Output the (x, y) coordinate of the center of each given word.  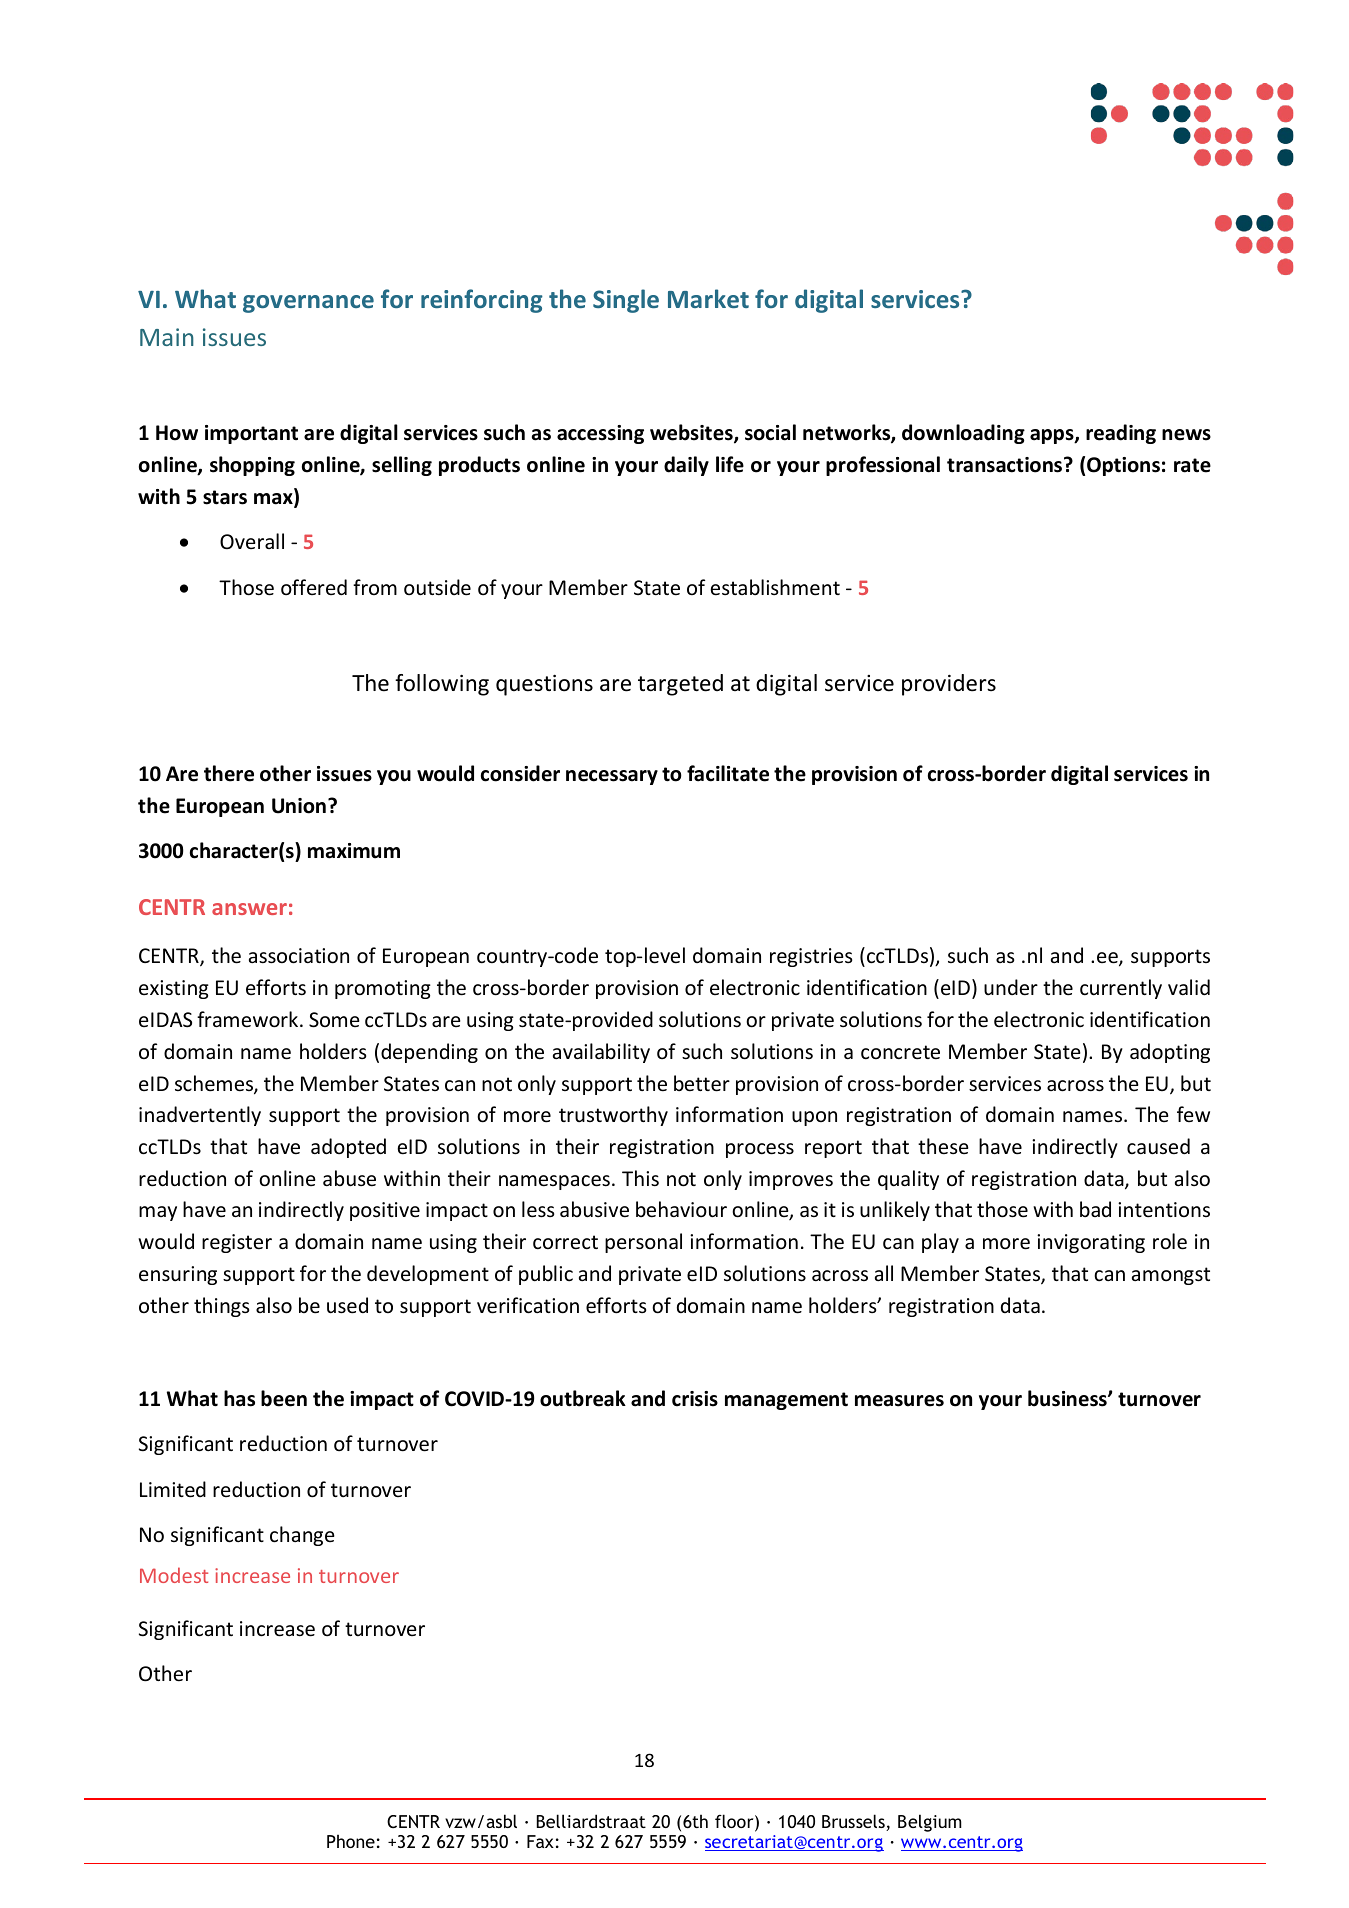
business (1068, 1398)
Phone (351, 1841)
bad (1095, 1209)
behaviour (681, 1209)
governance (308, 304)
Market (708, 298)
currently (1121, 989)
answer (249, 909)
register (237, 1243)
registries (811, 957)
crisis (695, 1399)
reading (1121, 434)
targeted (680, 685)
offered (314, 587)
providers (949, 685)
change (302, 1536)
